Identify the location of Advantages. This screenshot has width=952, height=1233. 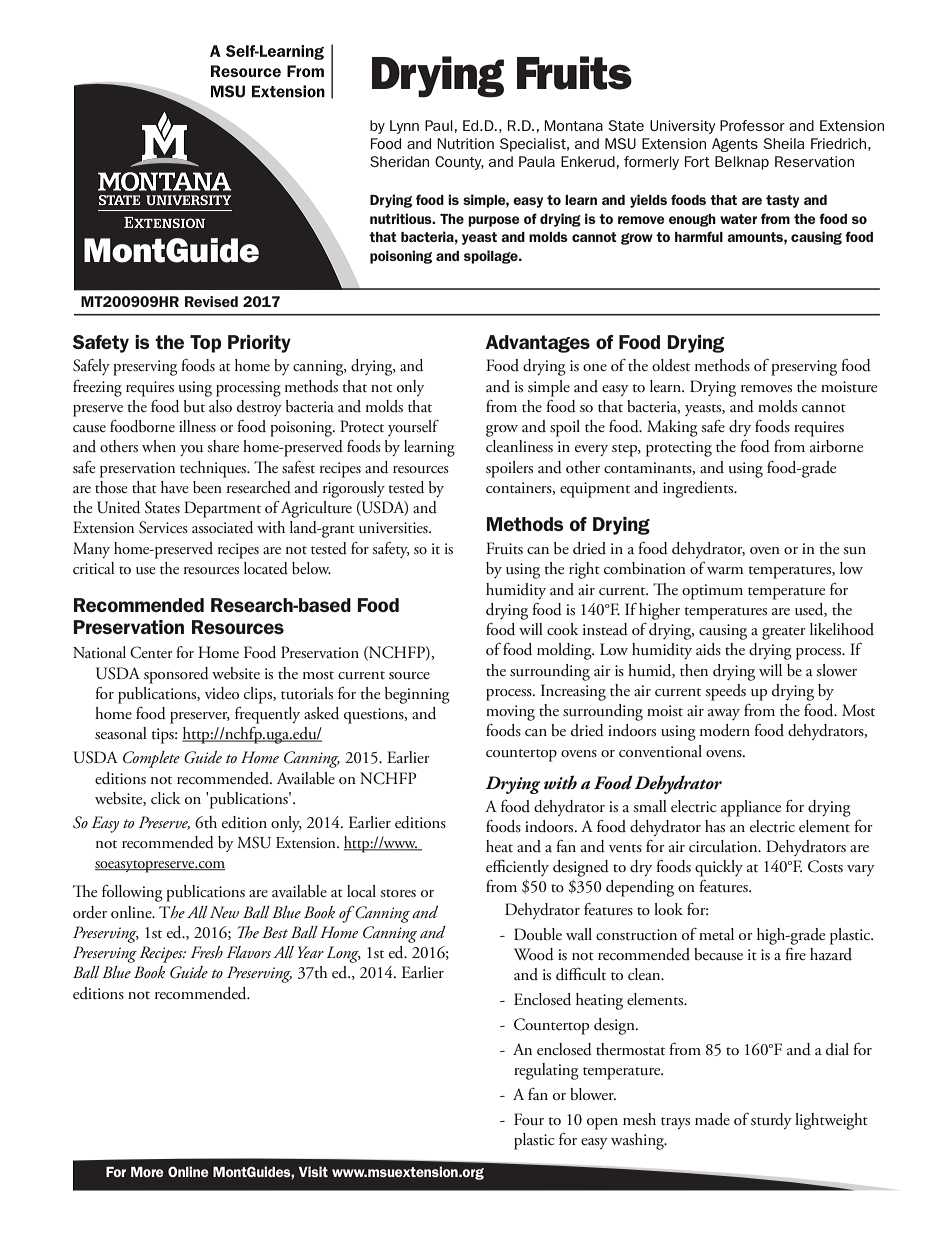
(538, 344).
